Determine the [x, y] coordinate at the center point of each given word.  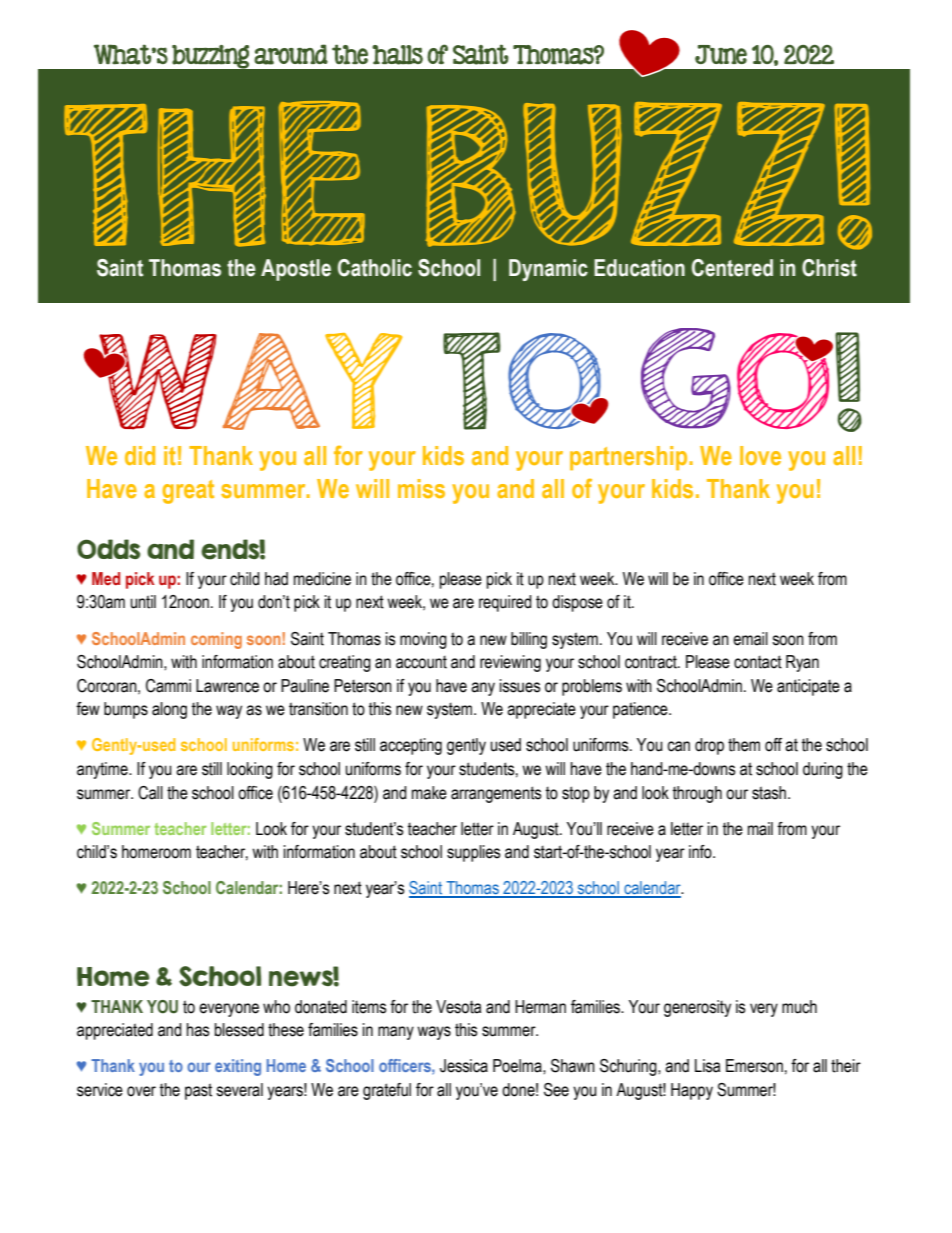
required [505, 603]
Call [150, 793]
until [143, 602]
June [721, 54]
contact [758, 662]
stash [770, 793]
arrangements [496, 794]
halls [397, 55]
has [198, 1030]
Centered [732, 268]
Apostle [296, 270]
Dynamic [548, 270]
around [291, 54]
